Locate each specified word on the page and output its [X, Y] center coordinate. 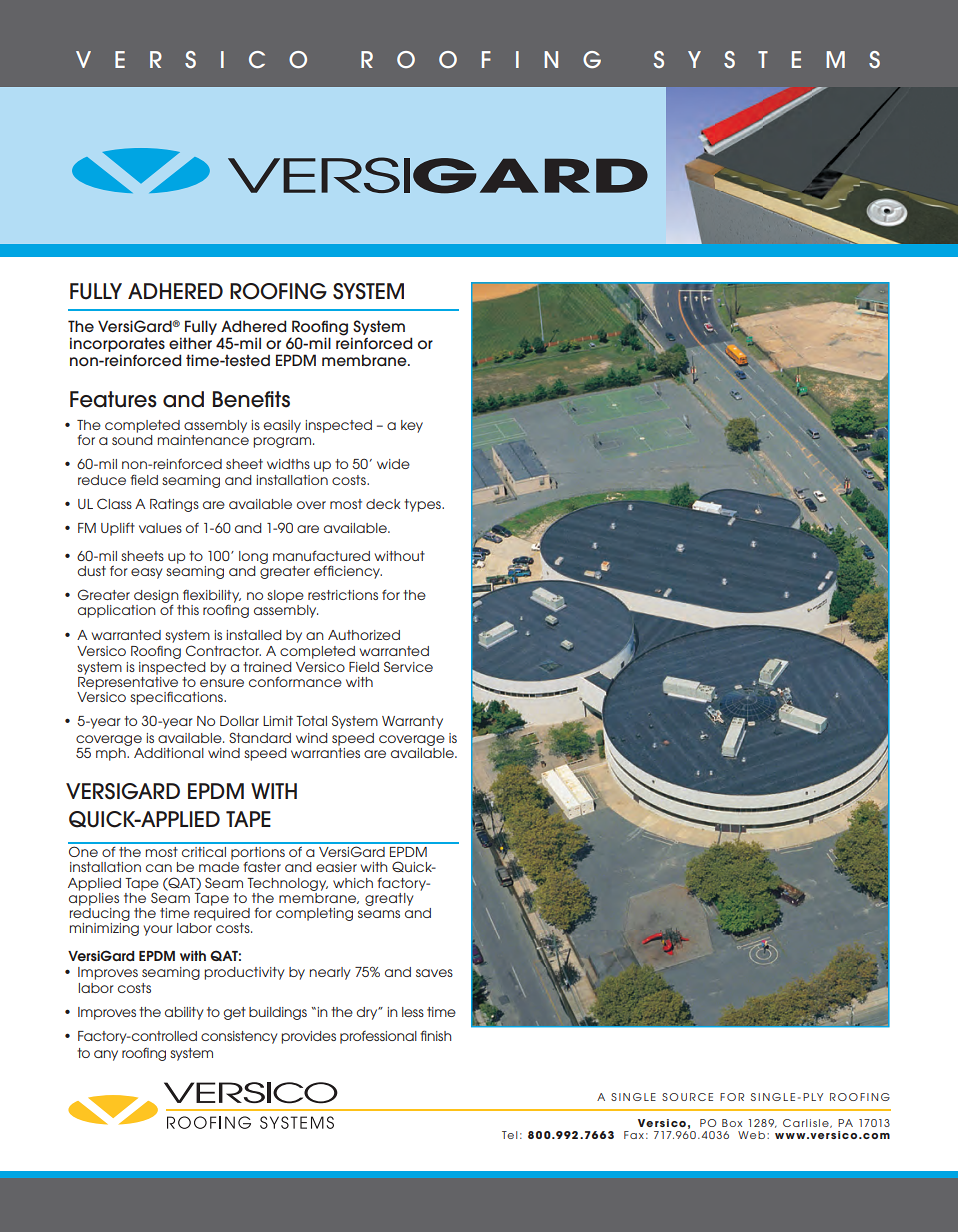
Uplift [118, 529]
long [253, 557]
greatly [389, 899]
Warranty [412, 722]
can [159, 868]
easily [282, 426]
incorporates [117, 344]
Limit [278, 721]
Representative [128, 683]
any [106, 1055]
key [412, 426]
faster [262, 867]
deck [383, 504]
